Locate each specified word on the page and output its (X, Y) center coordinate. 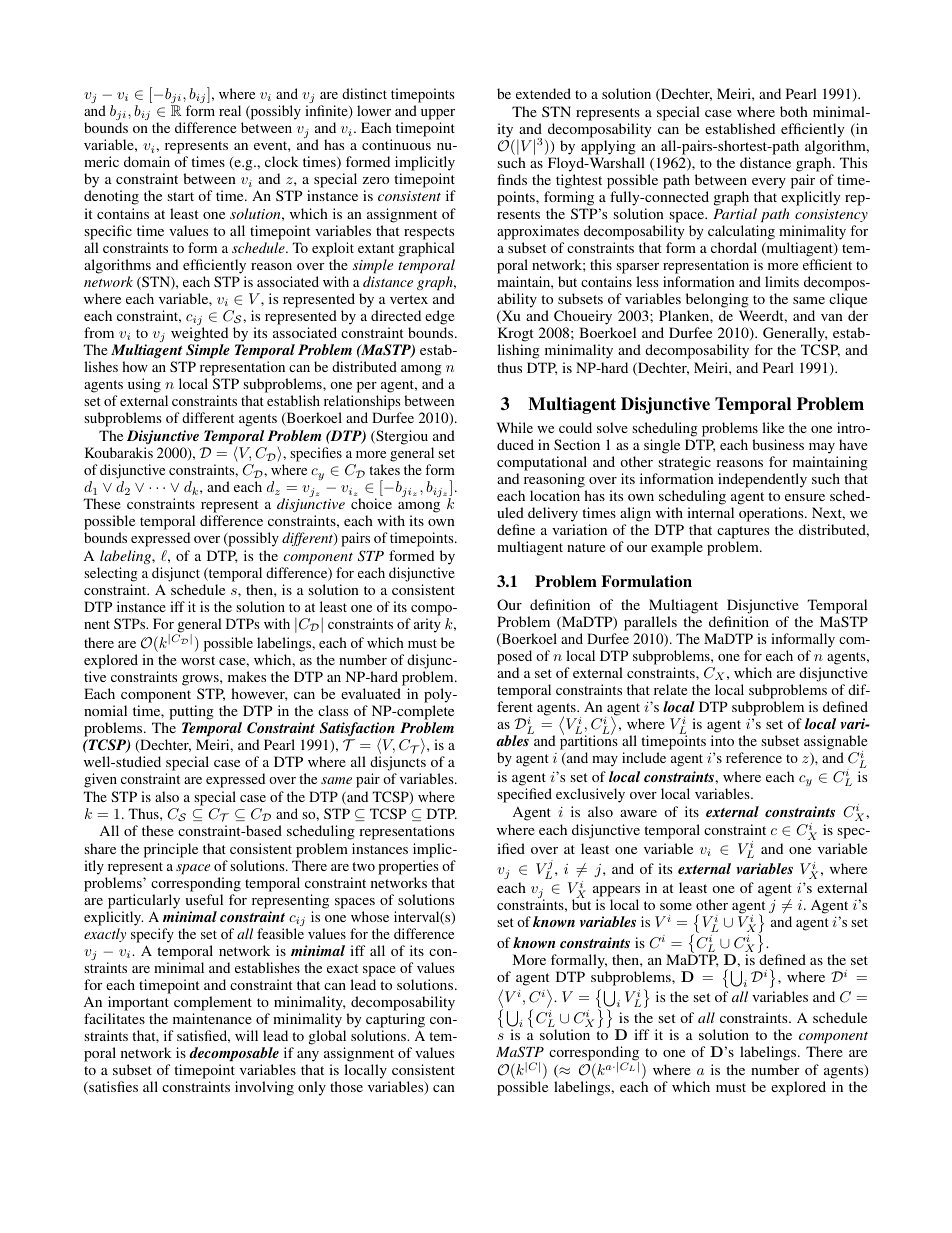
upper (438, 114)
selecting (111, 574)
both (794, 111)
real (230, 110)
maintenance (212, 1018)
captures (743, 534)
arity (427, 625)
